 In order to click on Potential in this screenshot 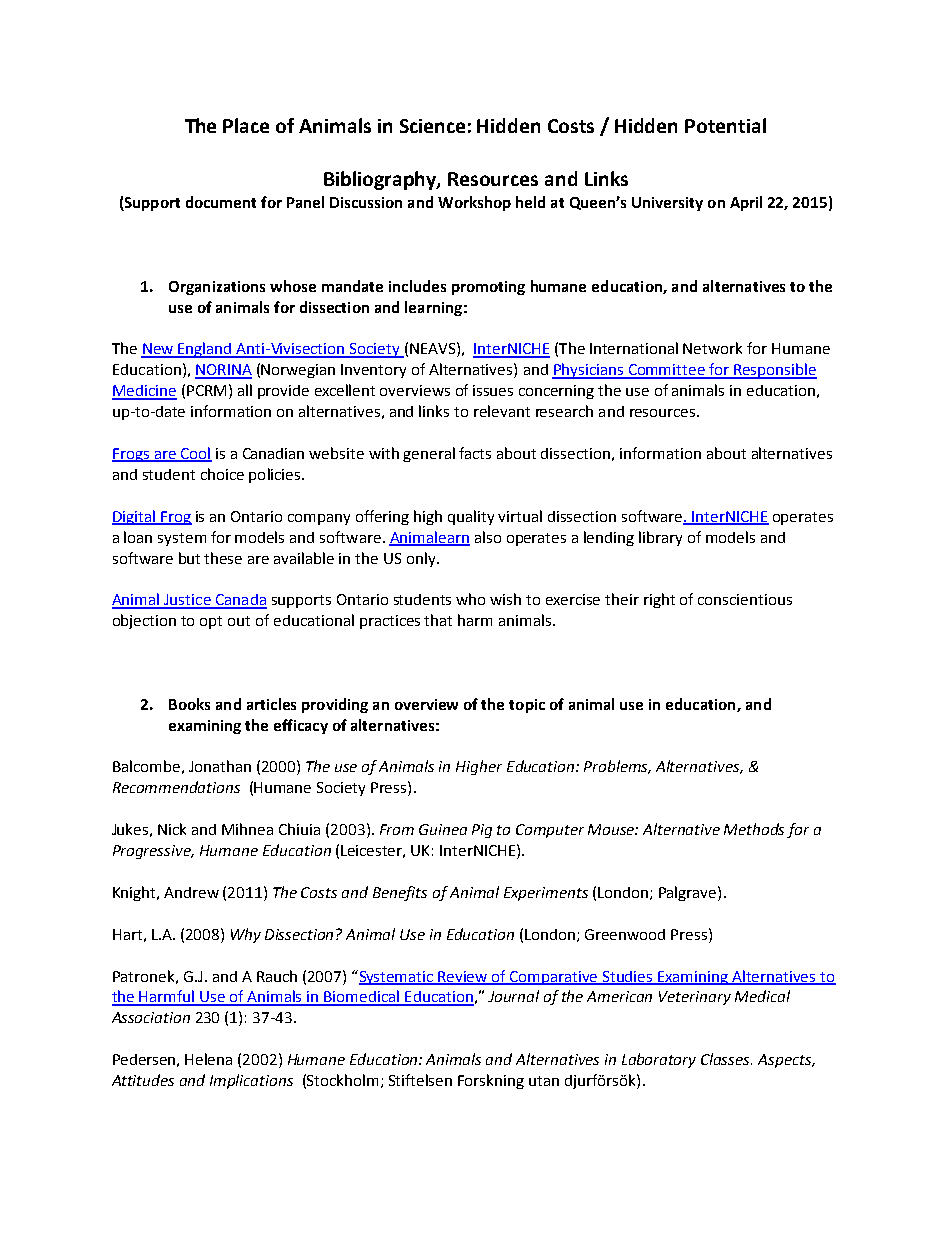, I will do `click(725, 125)`.
